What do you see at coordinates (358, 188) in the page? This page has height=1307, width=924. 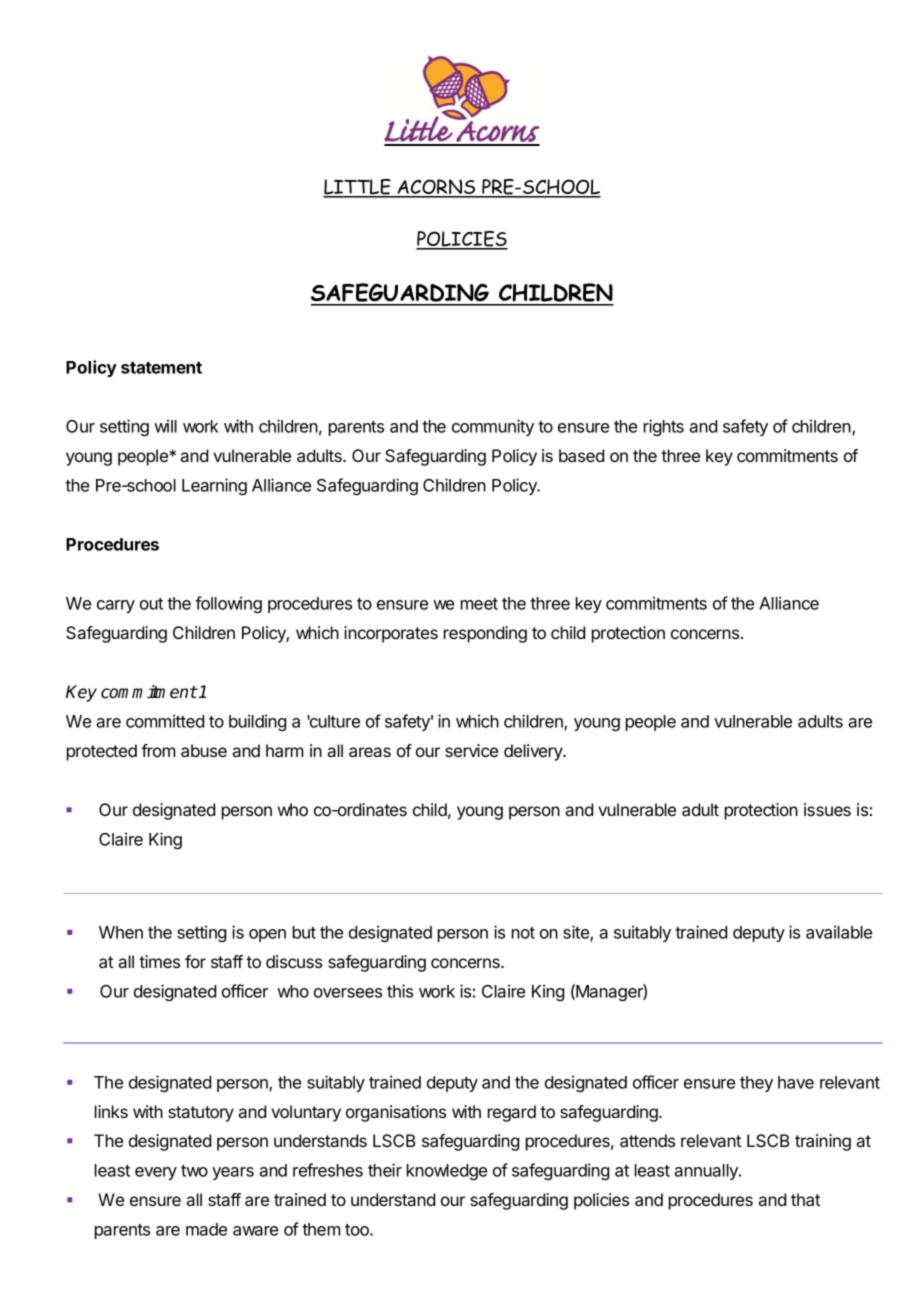 I see `LITTLE` at bounding box center [358, 188].
